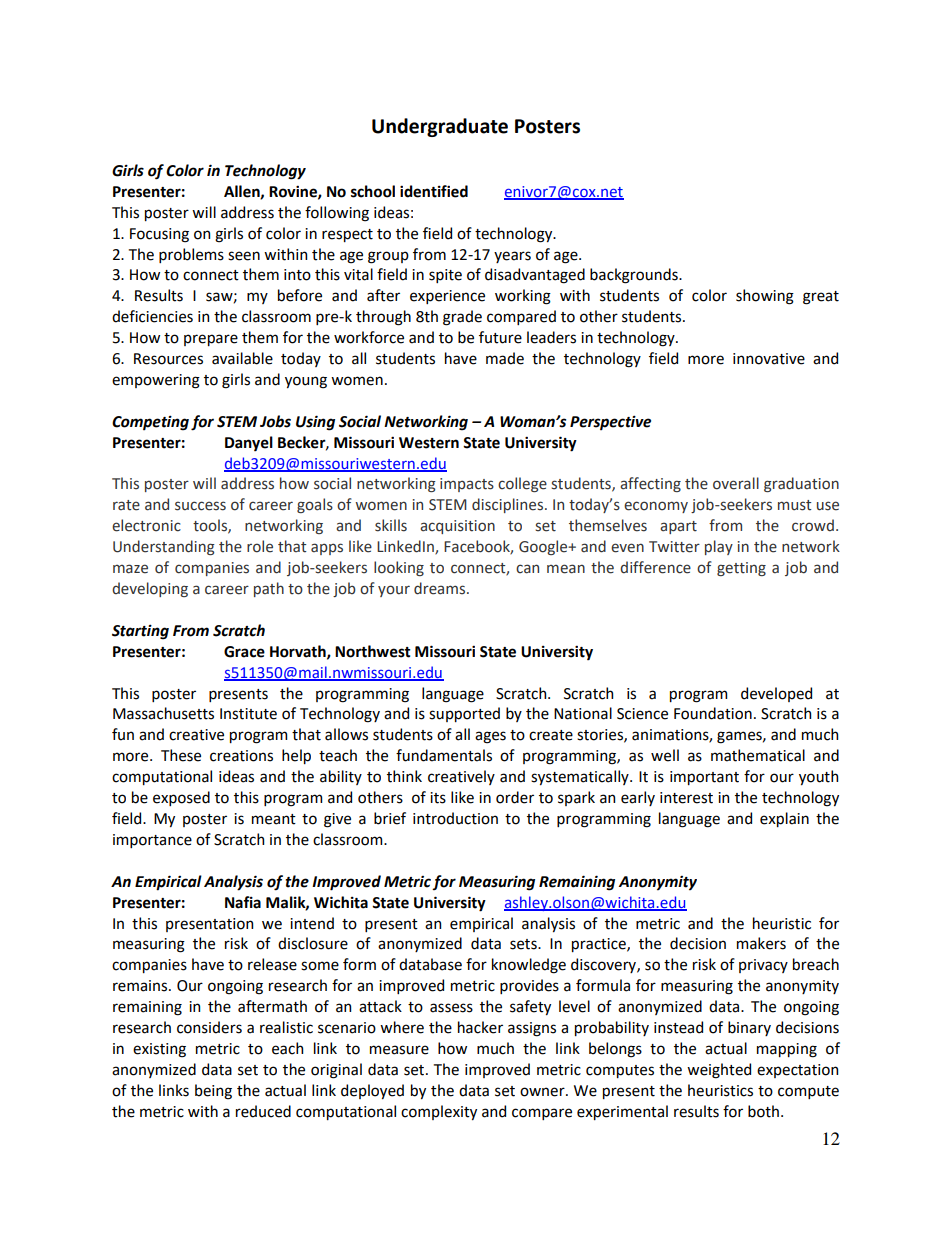 This screenshot has width=952, height=1233. What do you see at coordinates (248, 714) in the screenshot?
I see `Institute` at bounding box center [248, 714].
